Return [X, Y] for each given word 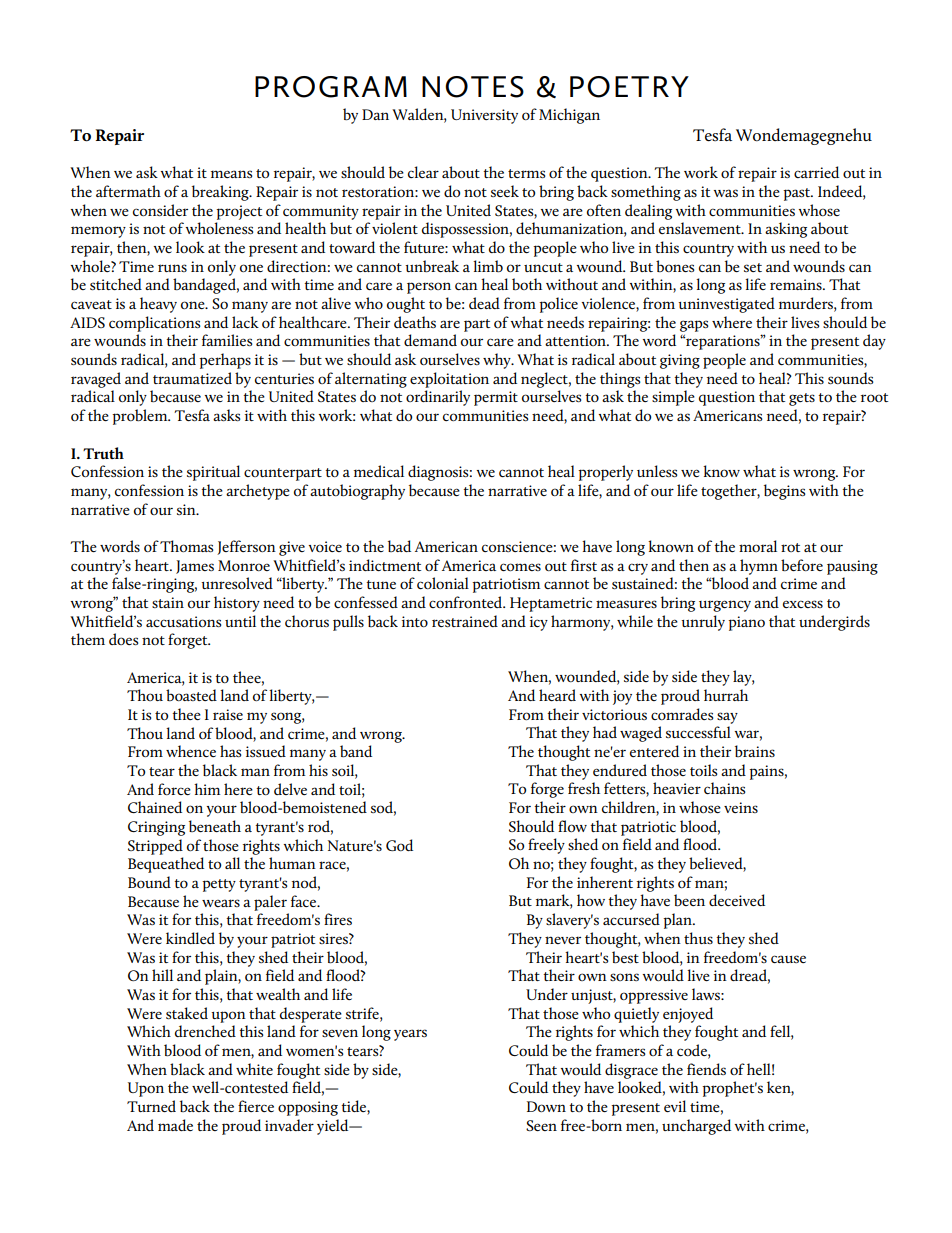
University [484, 116]
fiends [706, 1069]
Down [546, 1106]
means [232, 174]
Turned [151, 1106]
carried [816, 172]
